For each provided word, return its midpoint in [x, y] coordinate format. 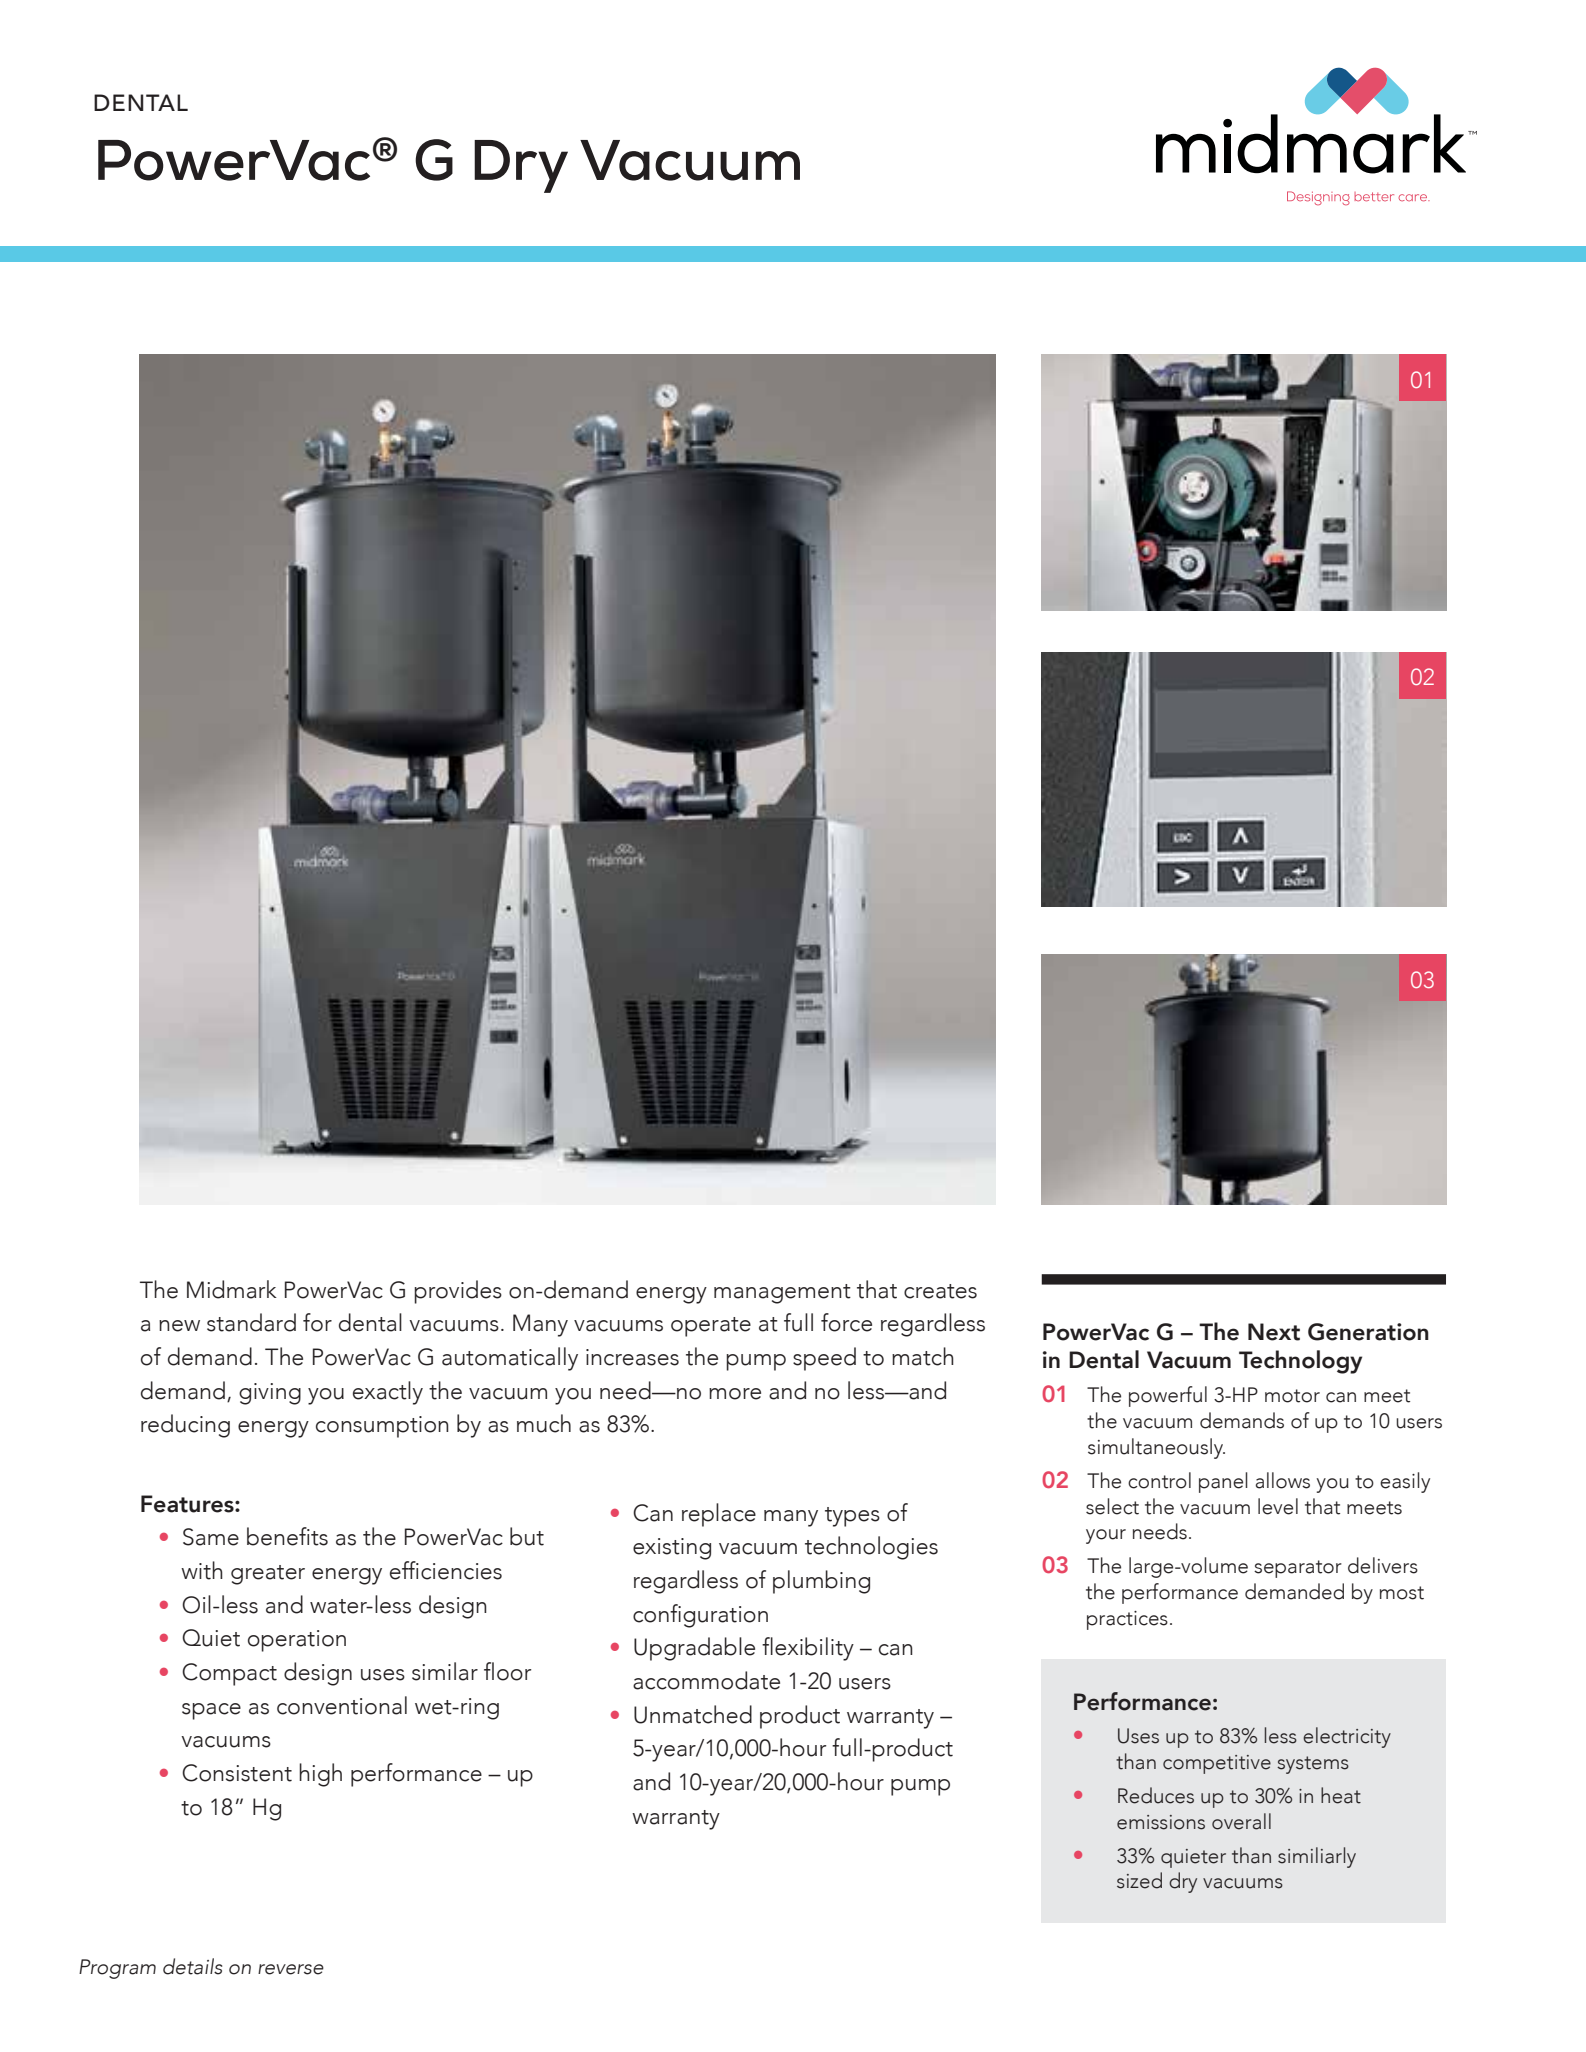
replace [719, 1515]
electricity [1347, 1737]
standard [251, 1322]
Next [1274, 1332]
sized [1139, 1880]
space [211, 1711]
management [782, 1294]
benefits [287, 1536]
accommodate [706, 1680]
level [1278, 1506]
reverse [291, 1969]
